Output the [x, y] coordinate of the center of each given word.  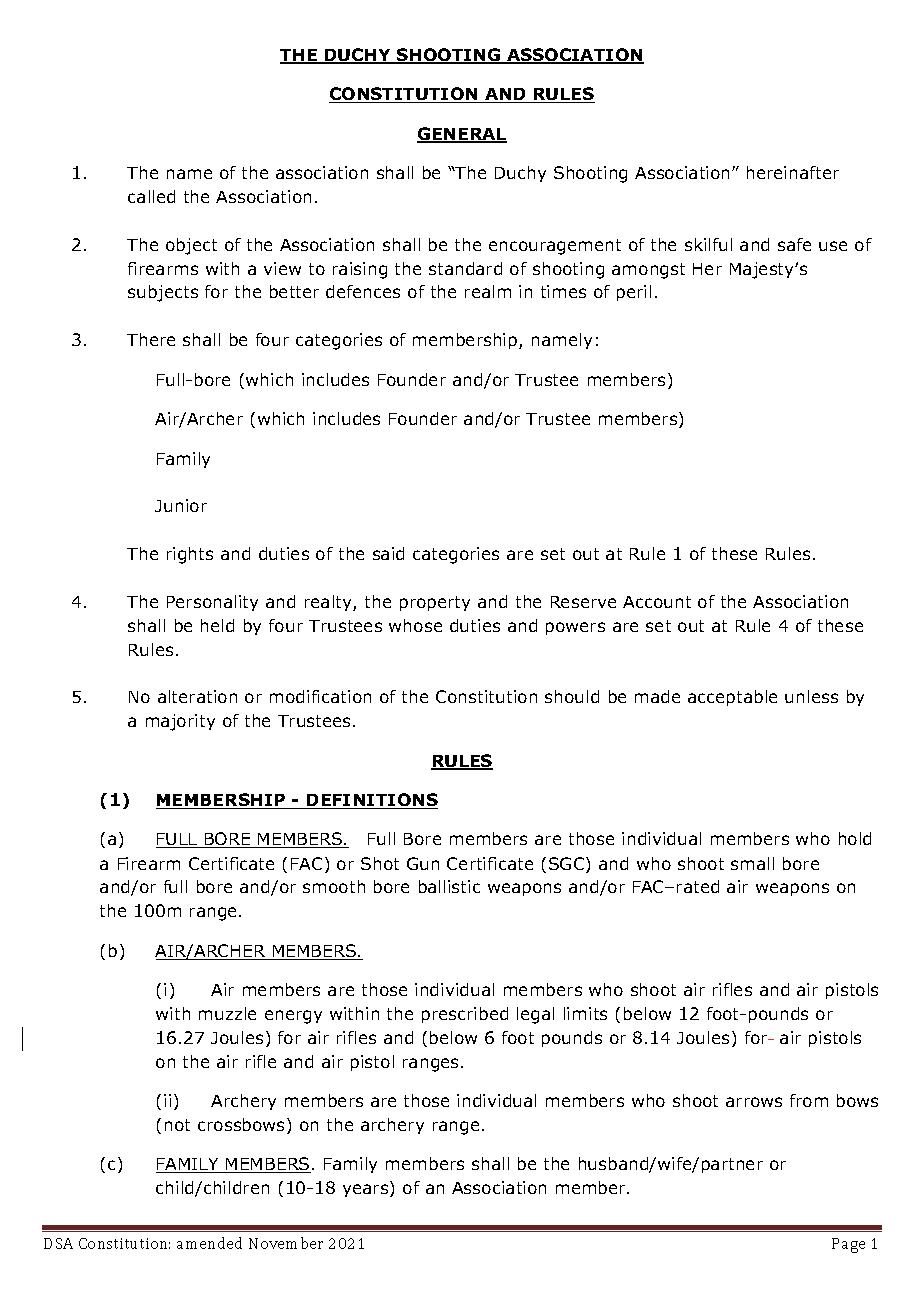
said [388, 553]
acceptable [732, 698]
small [752, 863]
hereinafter [793, 172]
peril [634, 293]
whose [415, 625]
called [151, 196]
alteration [197, 696]
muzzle [227, 1013]
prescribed [465, 1015]
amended [209, 1243]
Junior [181, 505]
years [367, 1190]
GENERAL [462, 135]
